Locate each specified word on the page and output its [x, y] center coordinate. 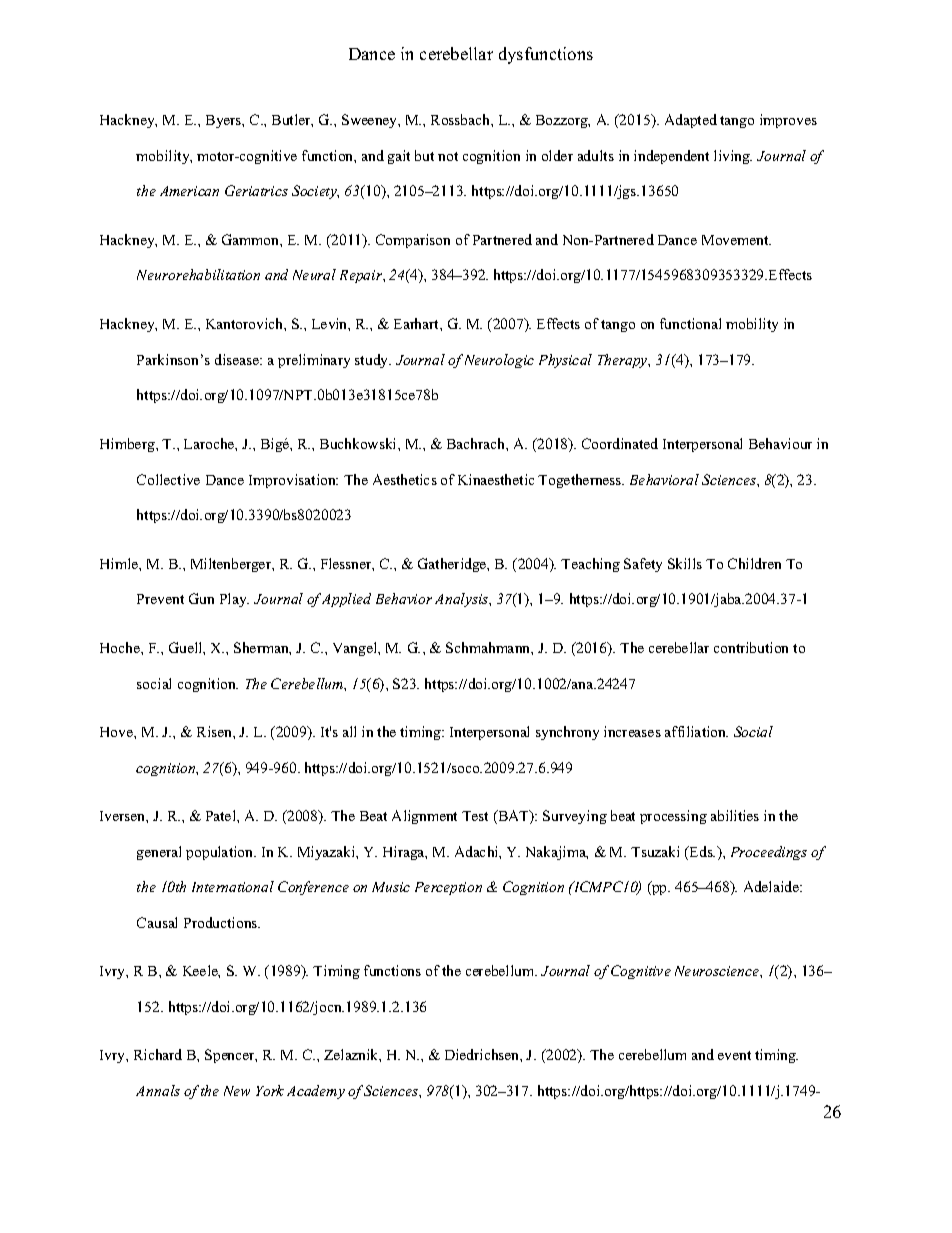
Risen [215, 731]
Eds [701, 851]
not [448, 156]
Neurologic [499, 361]
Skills [685, 563]
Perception [448, 888]
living [733, 157]
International [233, 886]
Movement [736, 240]
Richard [158, 1054]
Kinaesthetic [496, 479]
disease [238, 359]
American [189, 191]
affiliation [696, 731]
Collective [168, 479]
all [349, 731]
